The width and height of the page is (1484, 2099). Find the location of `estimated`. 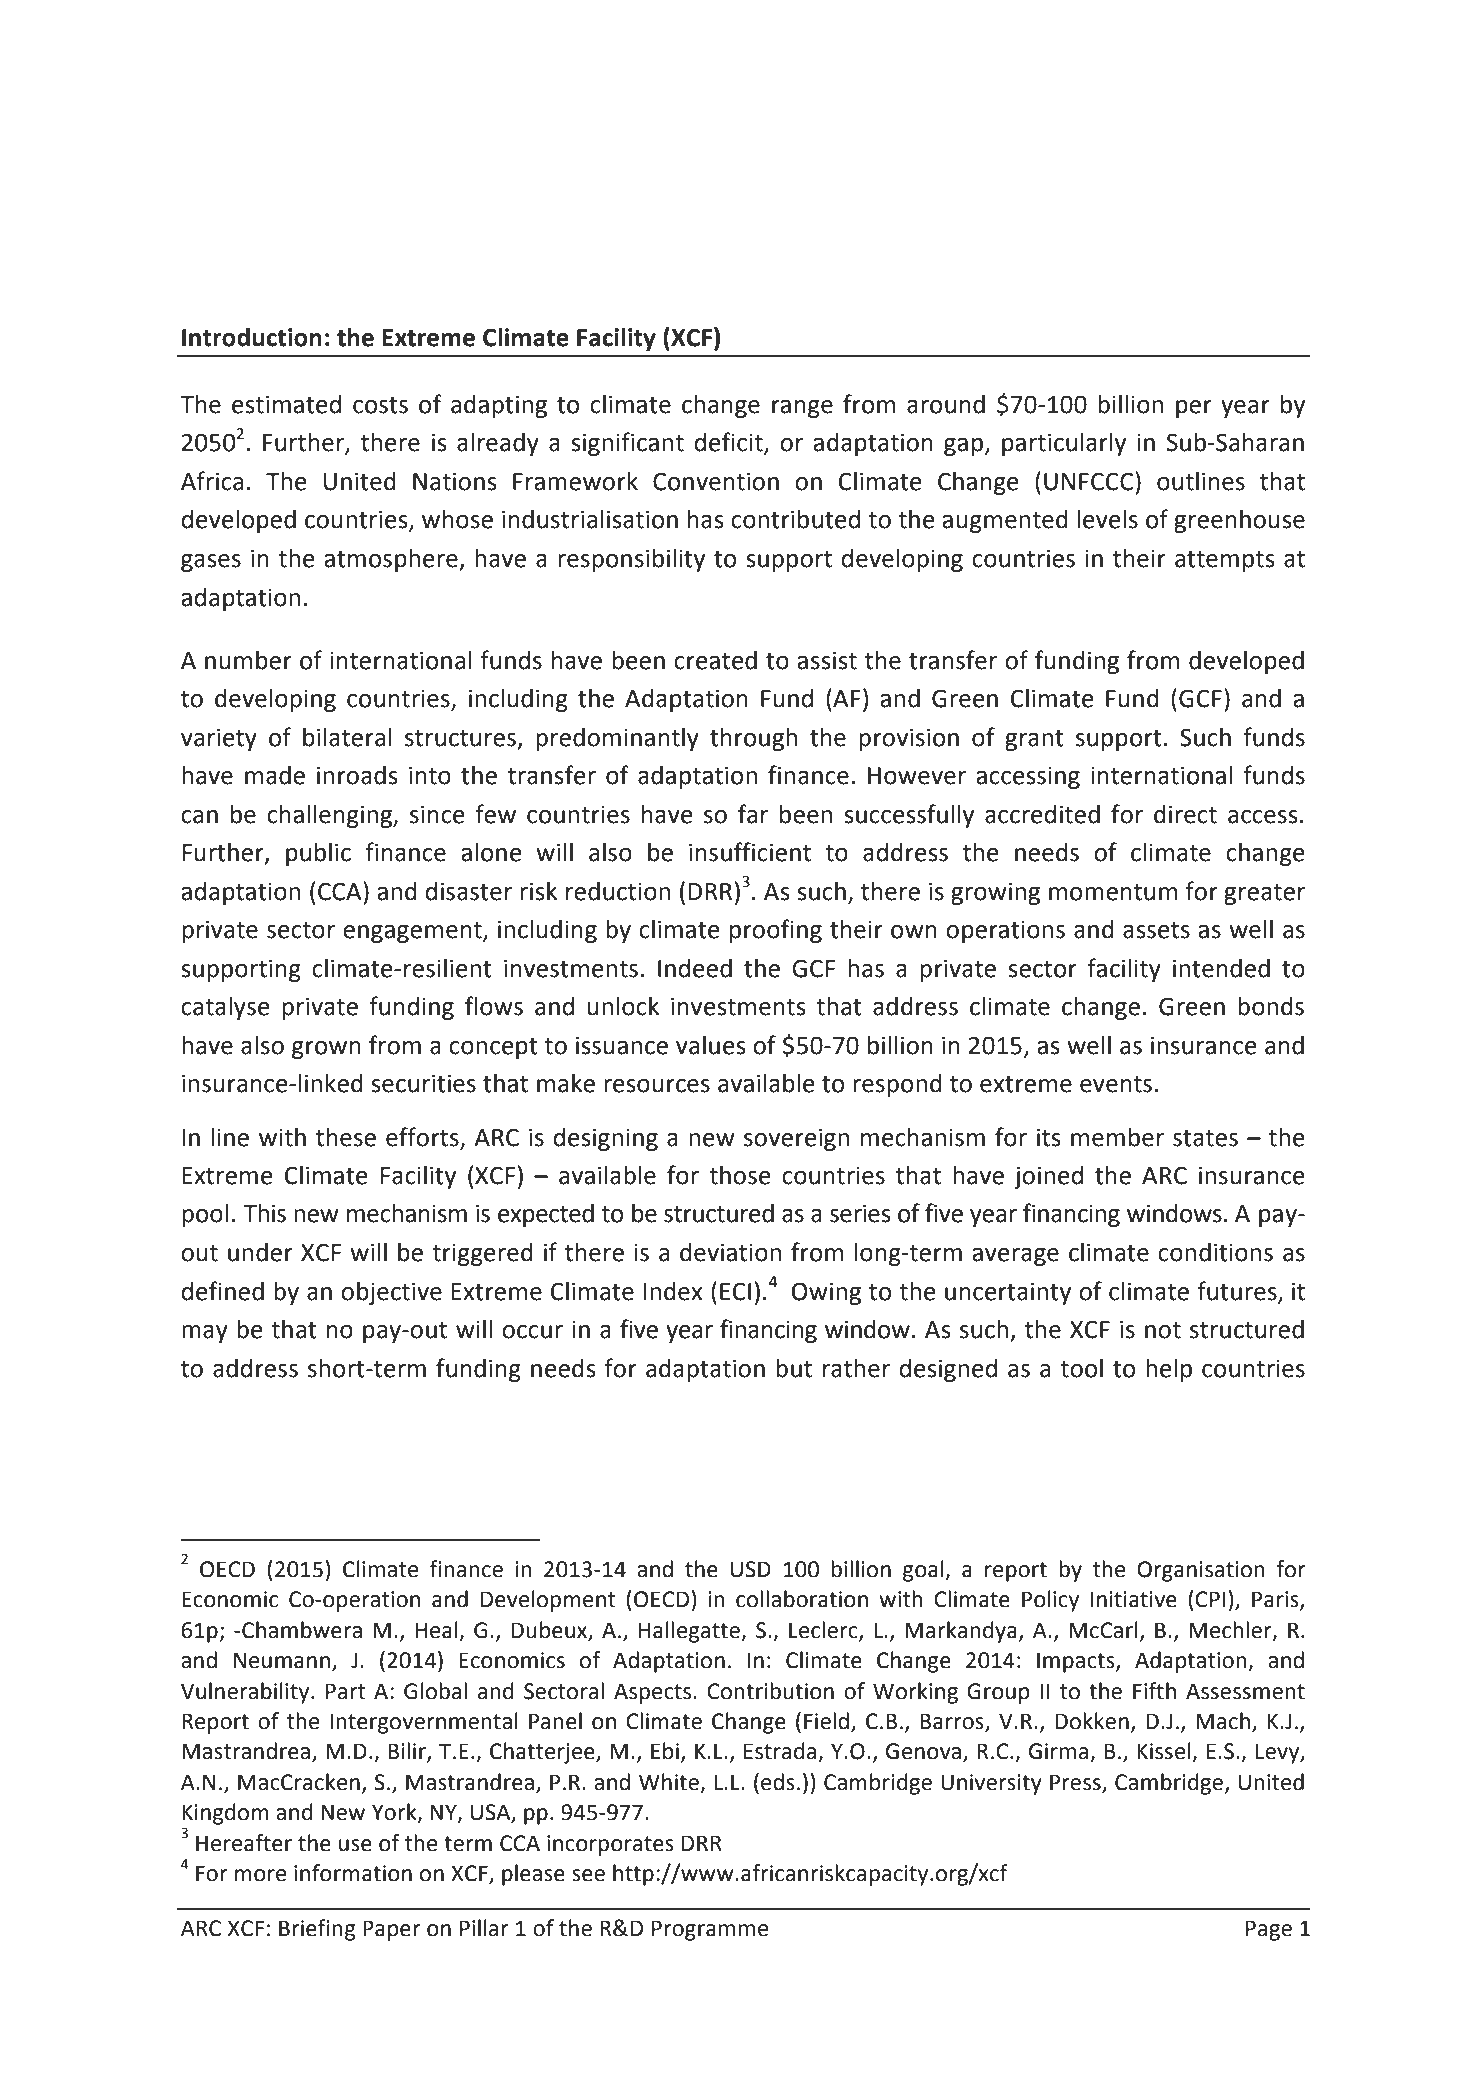

estimated is located at coordinates (286, 404).
